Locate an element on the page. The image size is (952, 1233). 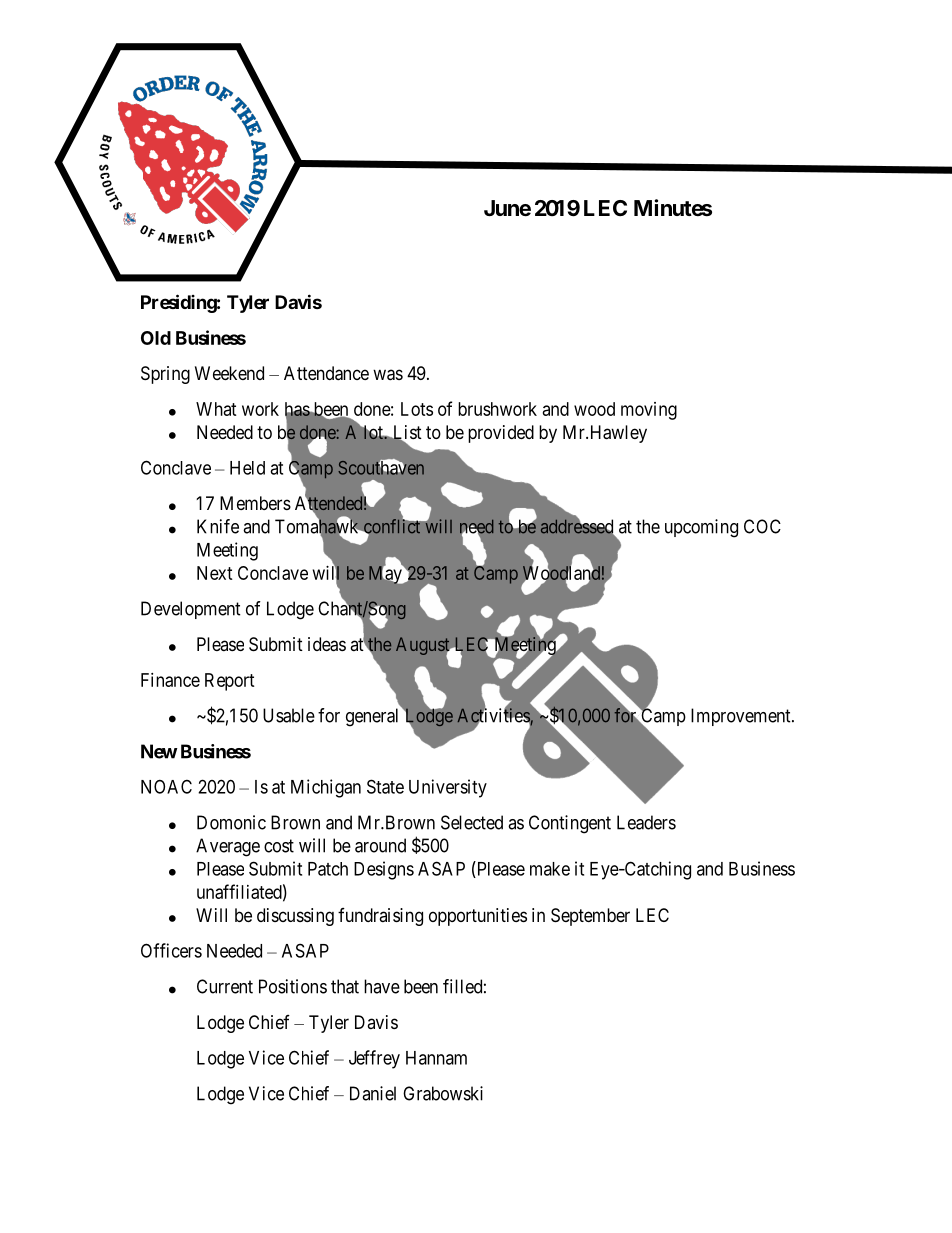
Improvement is located at coordinates (742, 717).
